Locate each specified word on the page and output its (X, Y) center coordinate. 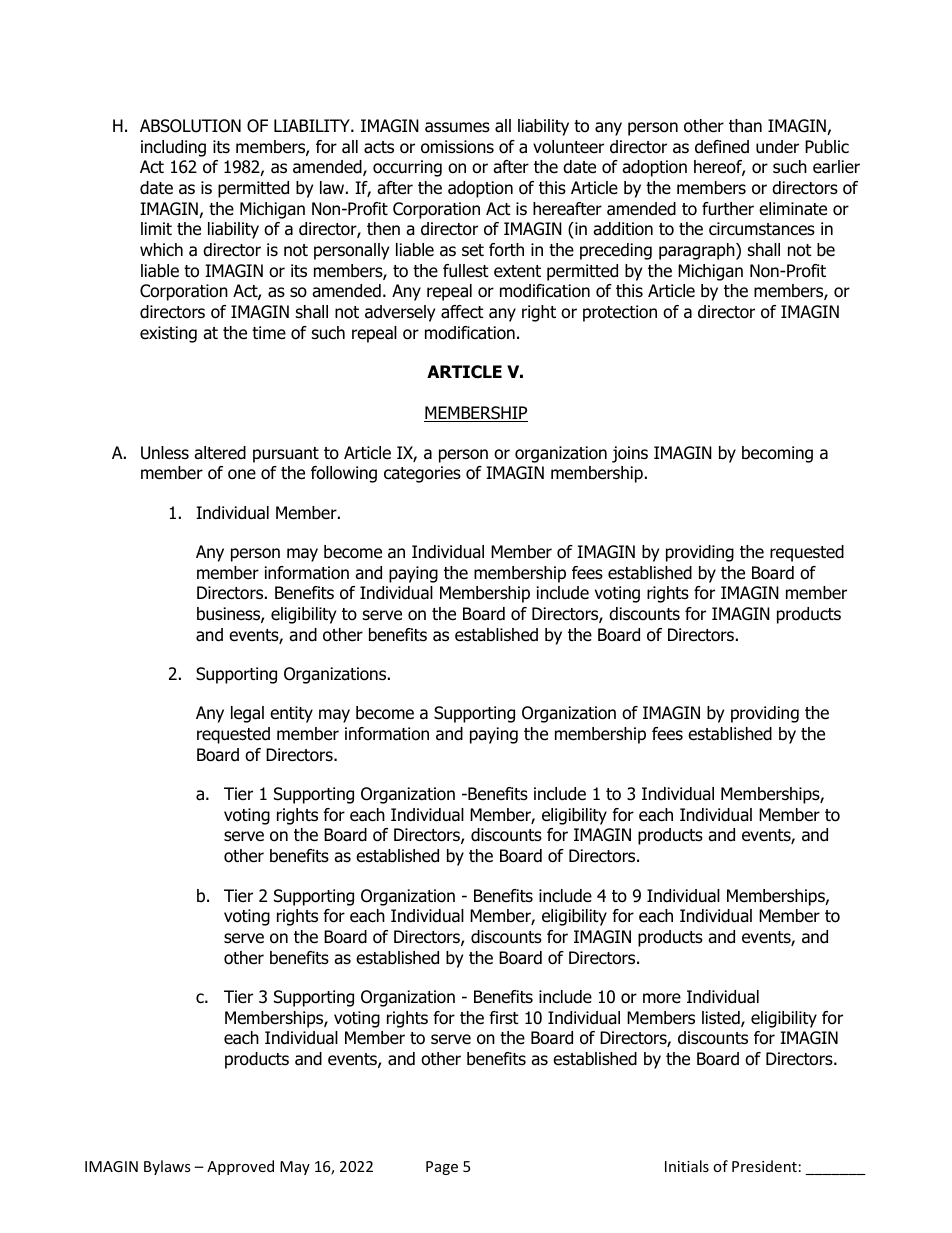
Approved (240, 1167)
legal (247, 714)
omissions (457, 147)
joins (630, 454)
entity (291, 714)
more (662, 998)
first (504, 1017)
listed (722, 1019)
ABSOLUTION (190, 126)
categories (422, 474)
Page (442, 1168)
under (777, 147)
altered (220, 453)
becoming (777, 454)
